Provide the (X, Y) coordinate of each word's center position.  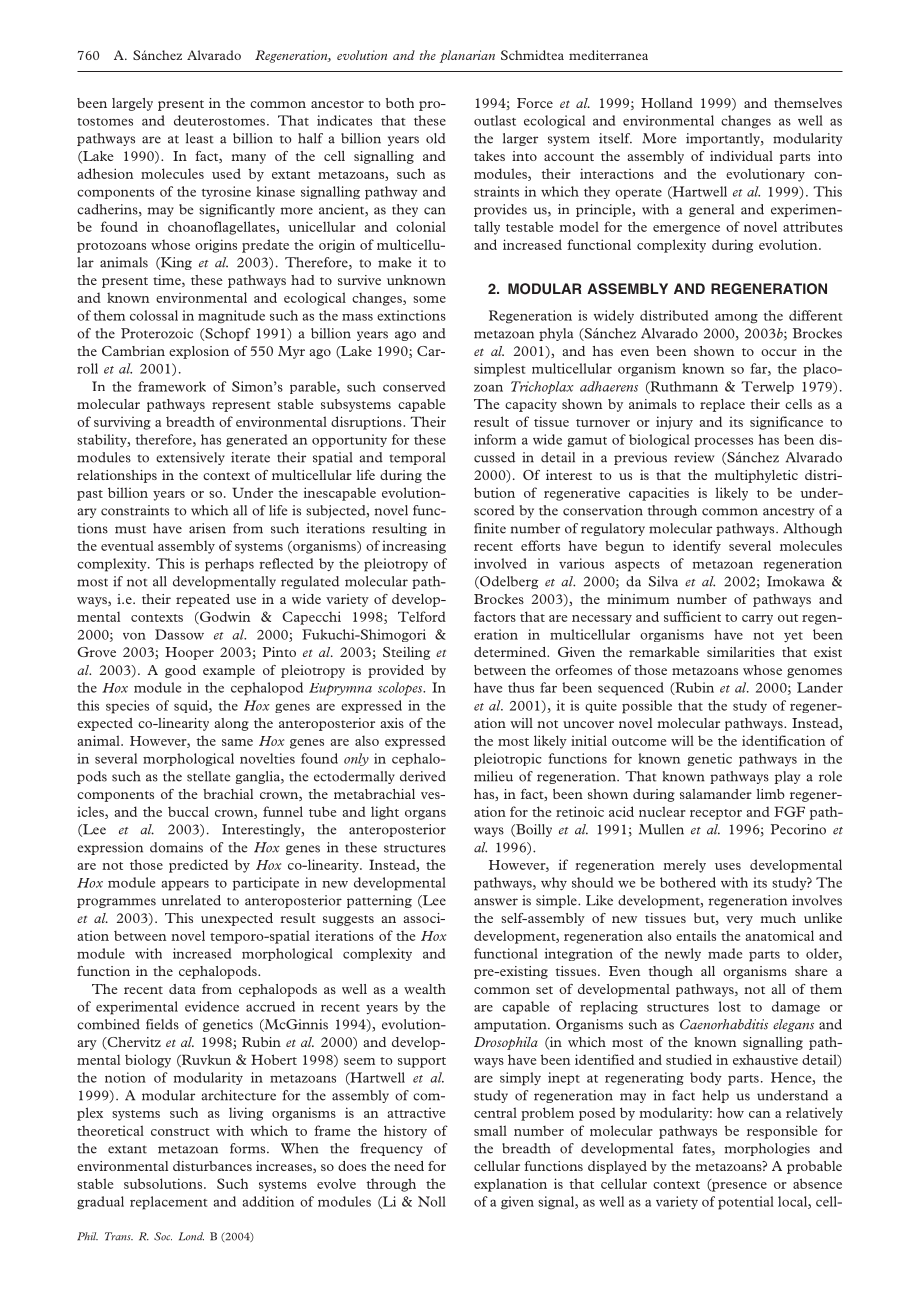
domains (176, 847)
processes (723, 442)
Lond (191, 1236)
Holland (667, 103)
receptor (716, 814)
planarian (467, 56)
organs (425, 815)
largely (132, 104)
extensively (190, 458)
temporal (417, 458)
